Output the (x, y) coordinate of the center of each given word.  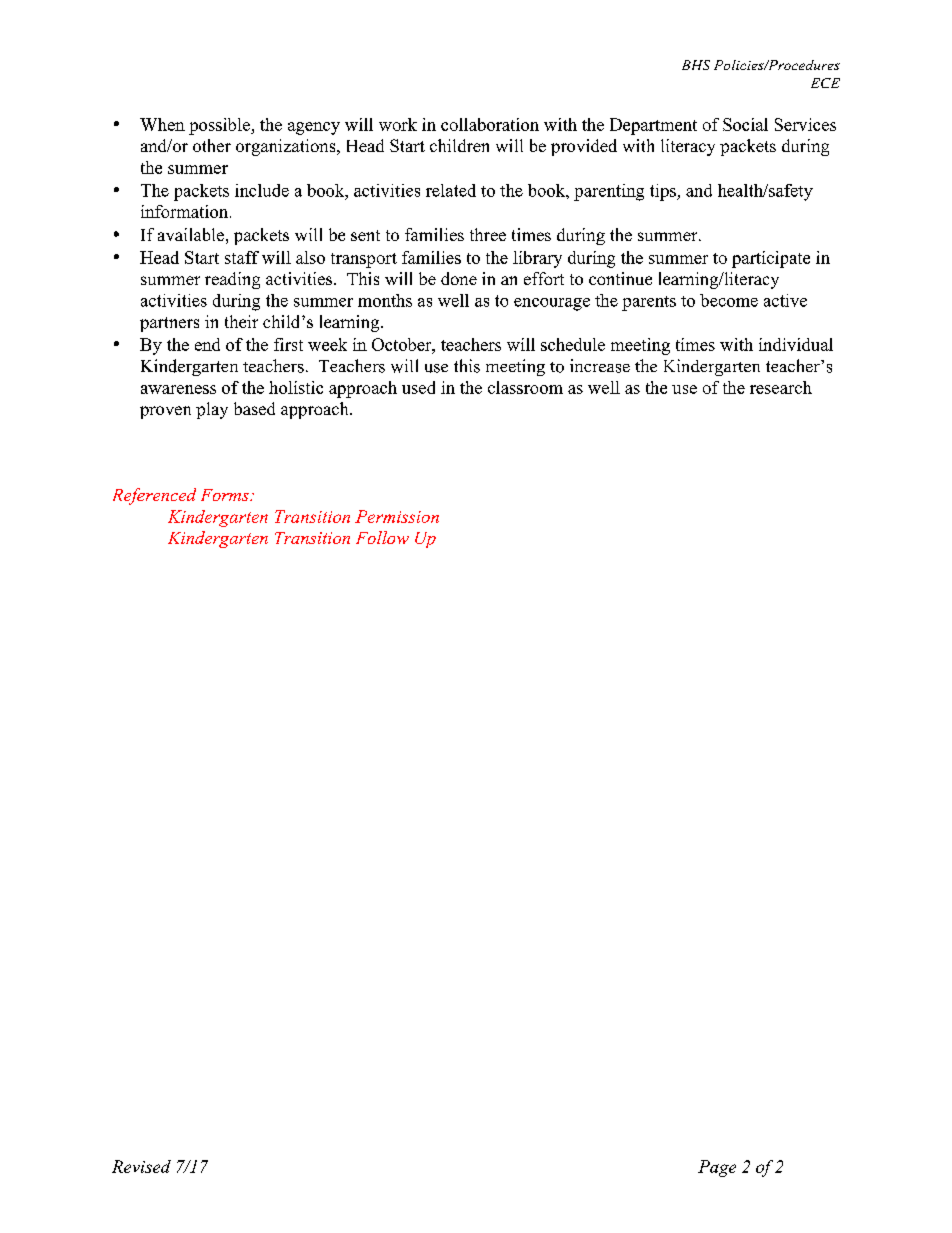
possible (220, 126)
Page (717, 1168)
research (781, 387)
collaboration (490, 124)
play (212, 410)
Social (745, 124)
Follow (382, 537)
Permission (397, 516)
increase (600, 366)
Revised (141, 1166)
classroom (525, 387)
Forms (226, 495)
